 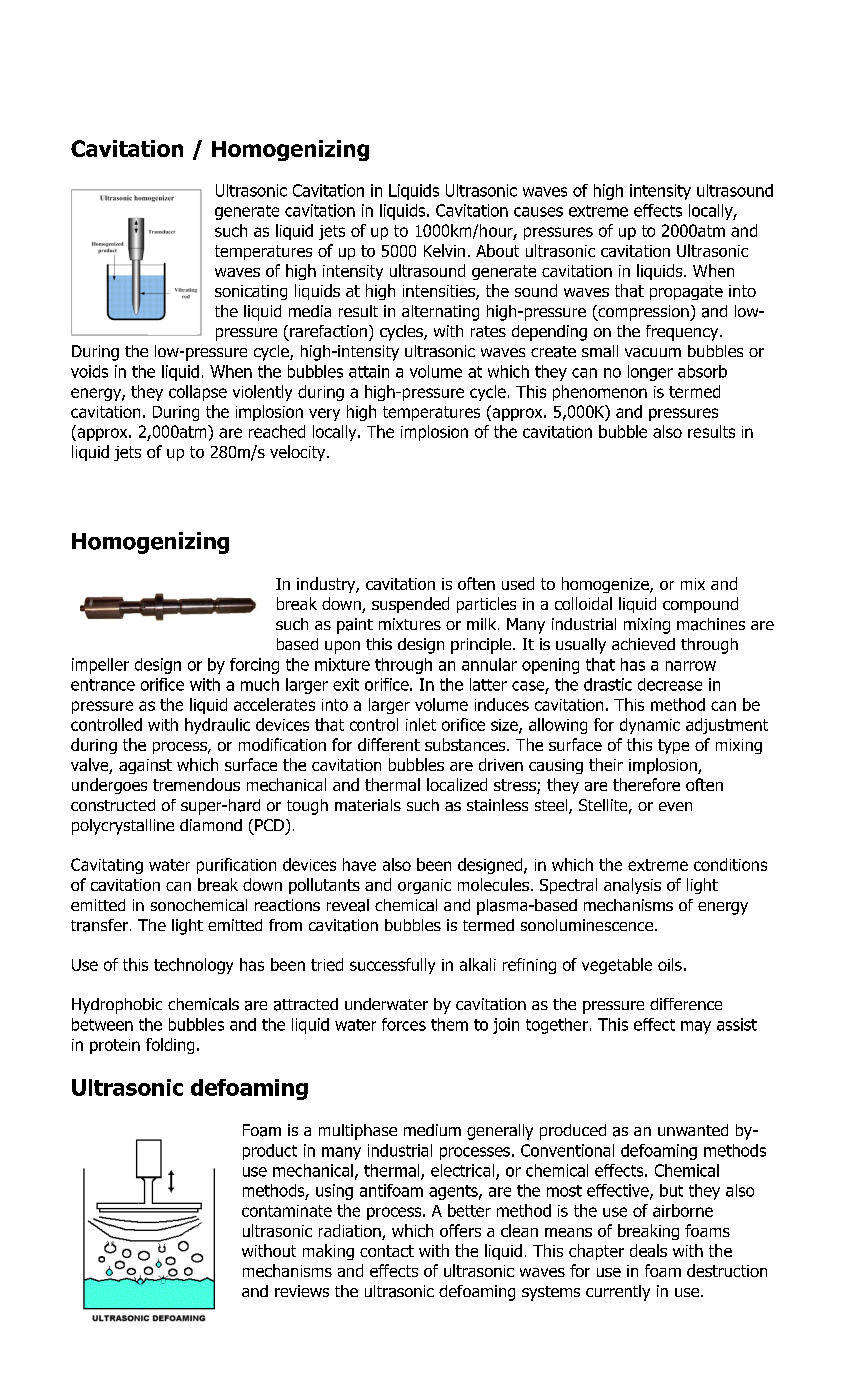 I want to click on propagate, so click(x=686, y=292).
